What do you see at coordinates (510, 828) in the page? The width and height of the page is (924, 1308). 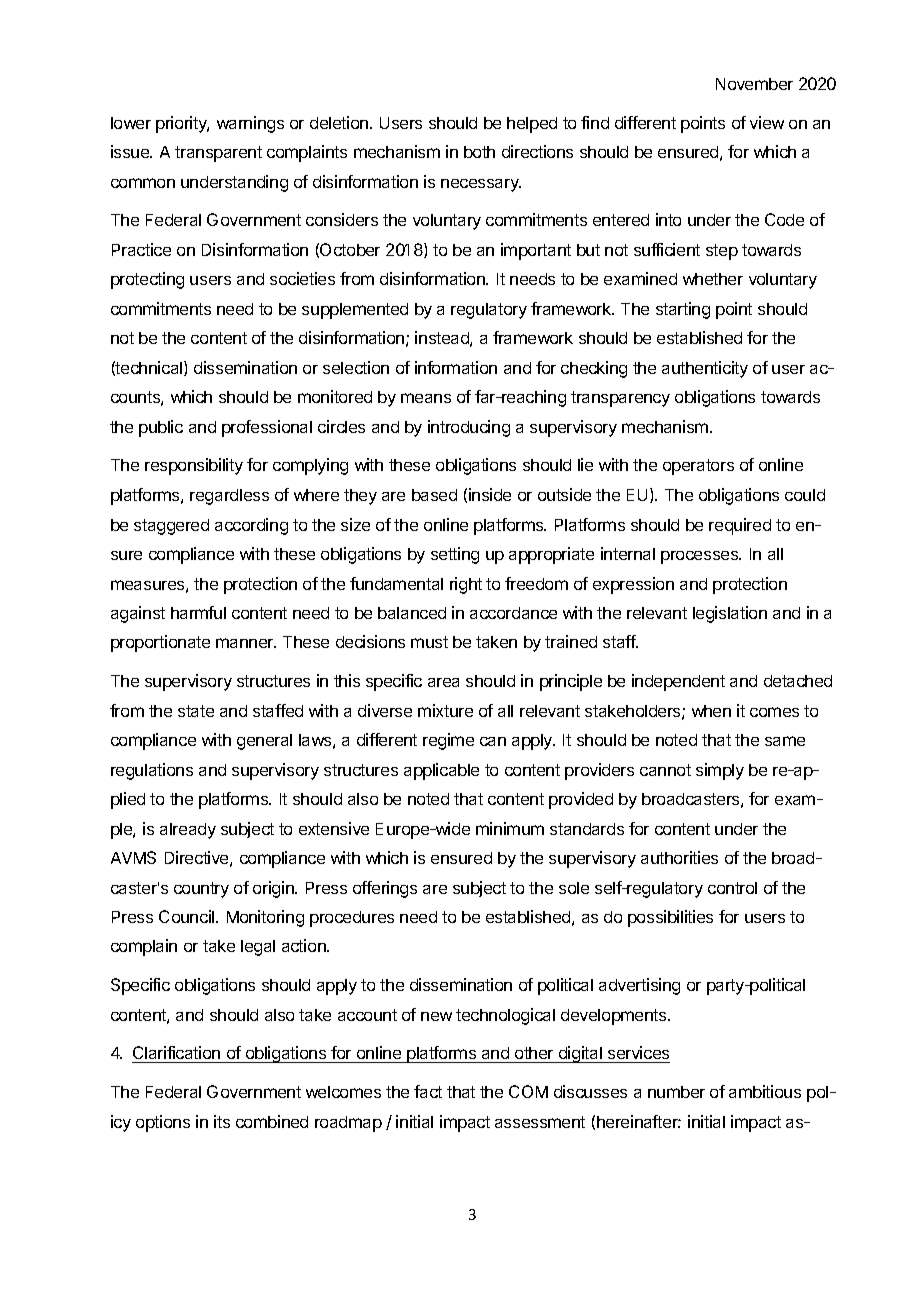 I see `minimum` at bounding box center [510, 828].
